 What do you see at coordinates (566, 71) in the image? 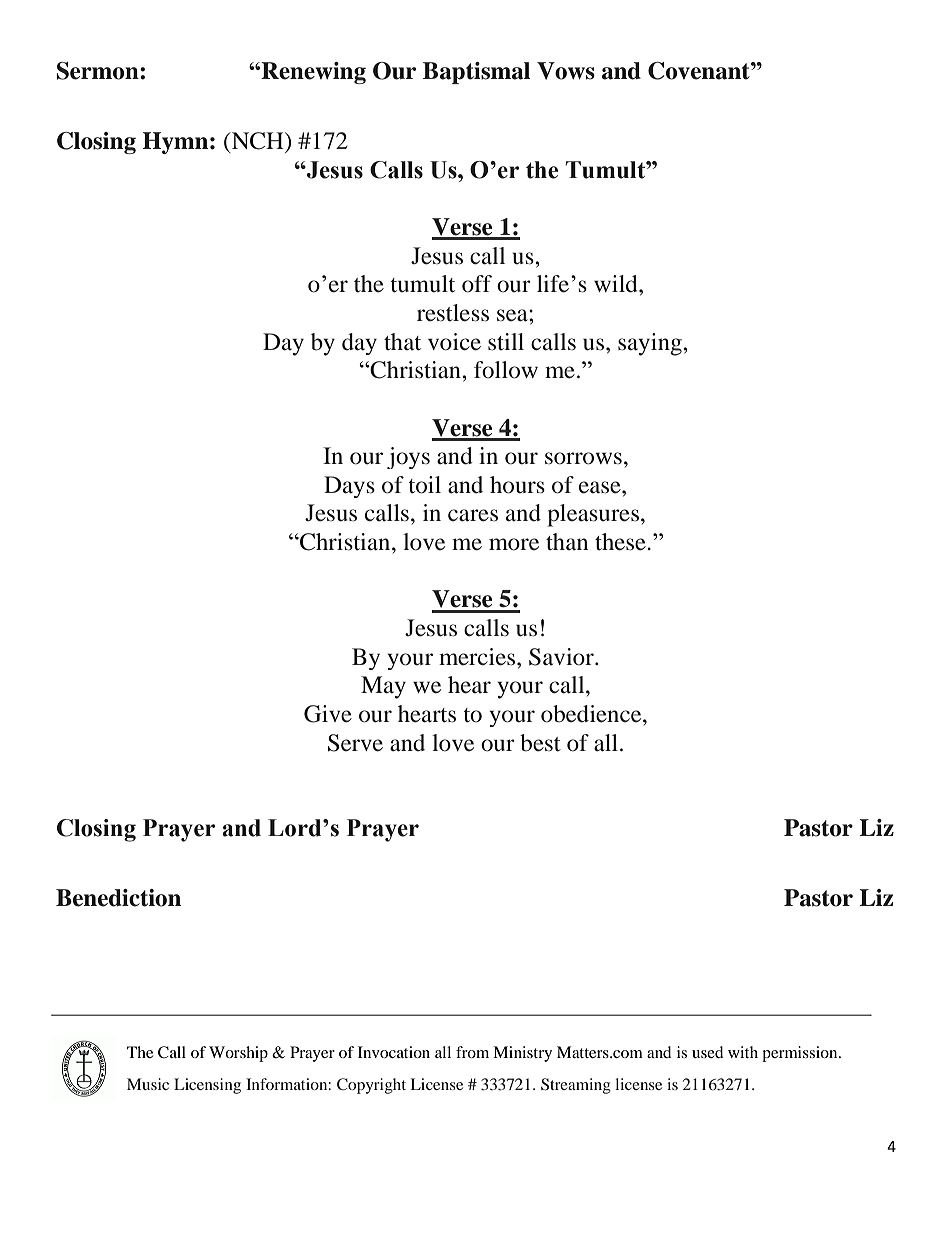
I see `Vows` at bounding box center [566, 71].
